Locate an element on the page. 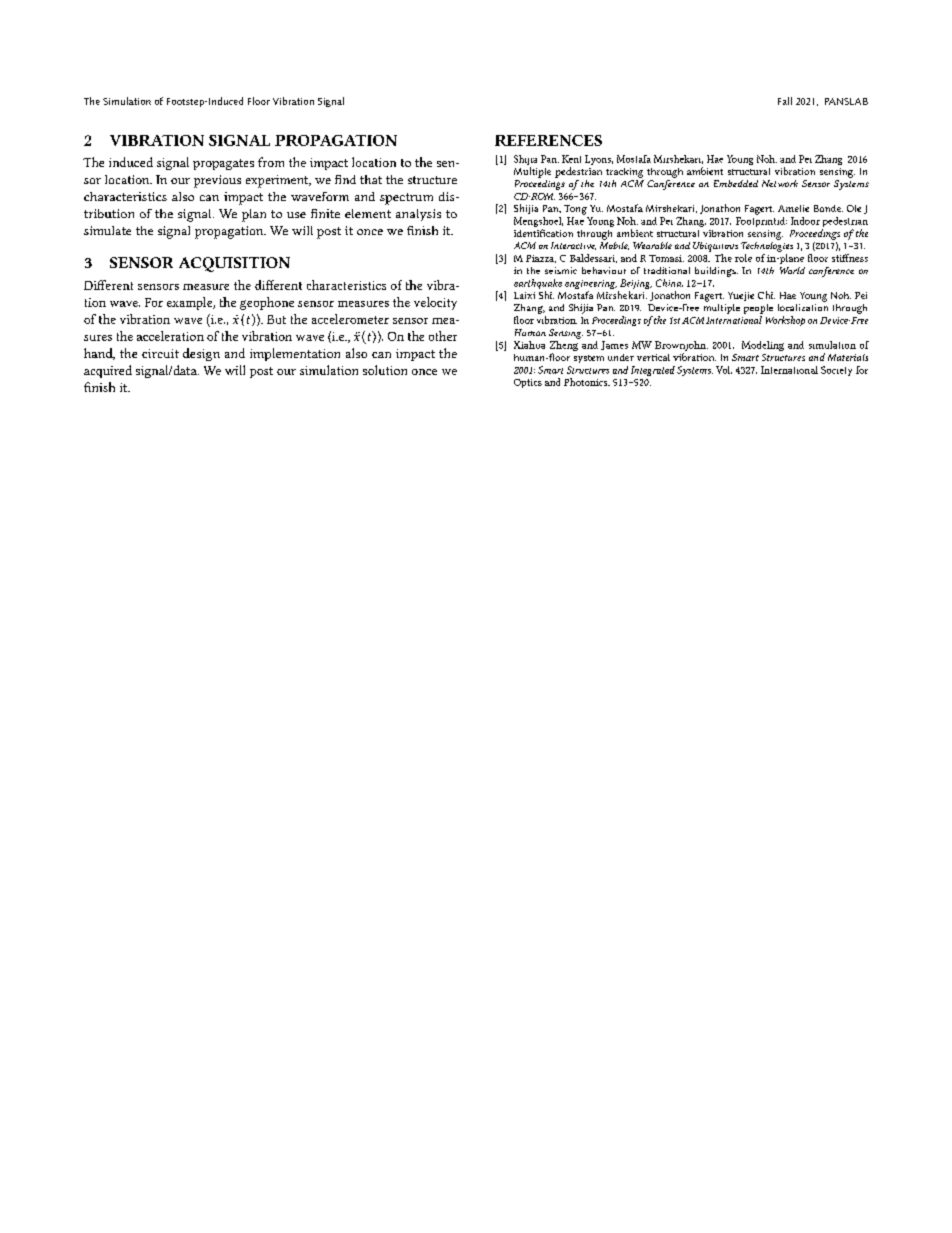  acquired is located at coordinates (108, 371).
